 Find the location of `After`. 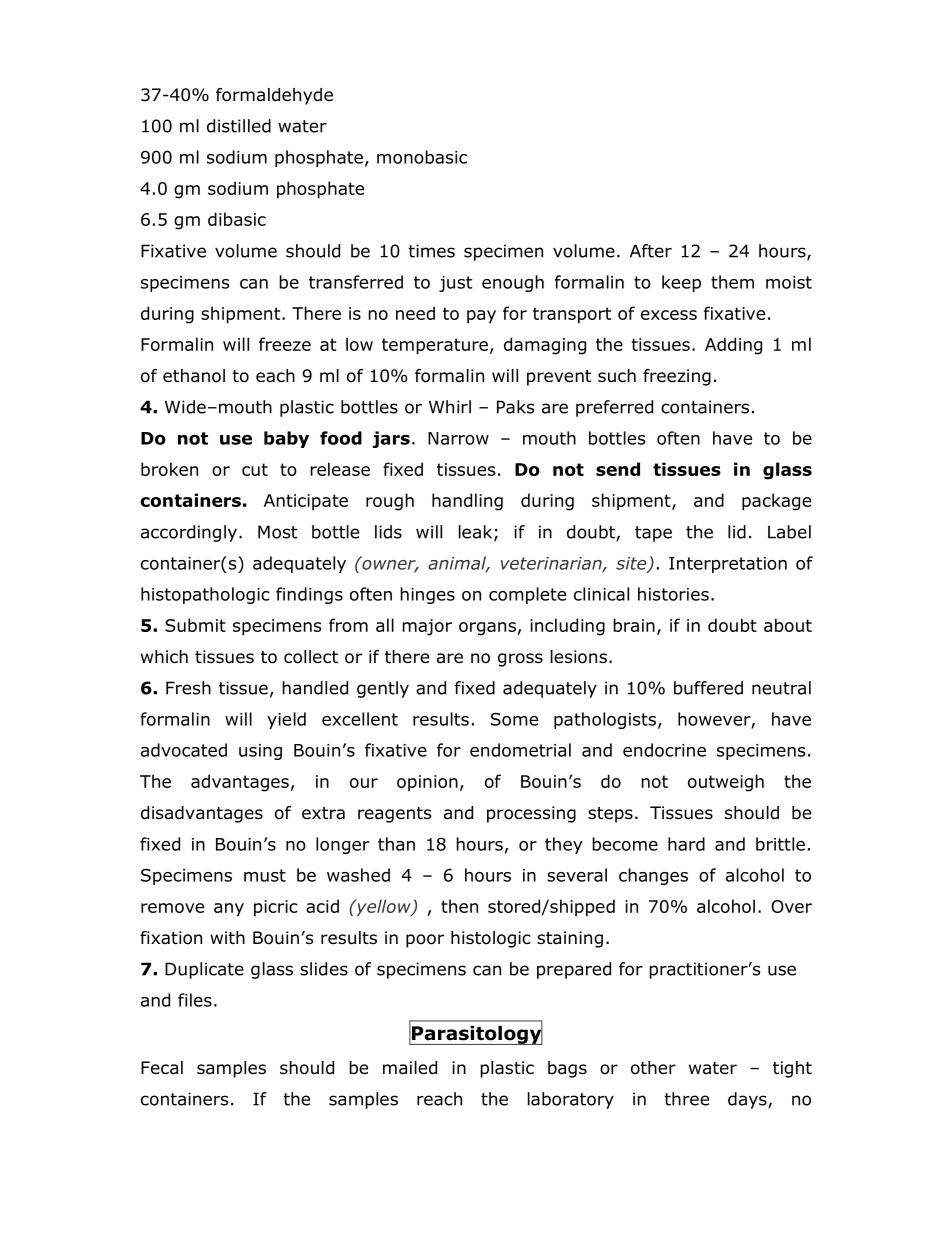

After is located at coordinates (651, 251).
